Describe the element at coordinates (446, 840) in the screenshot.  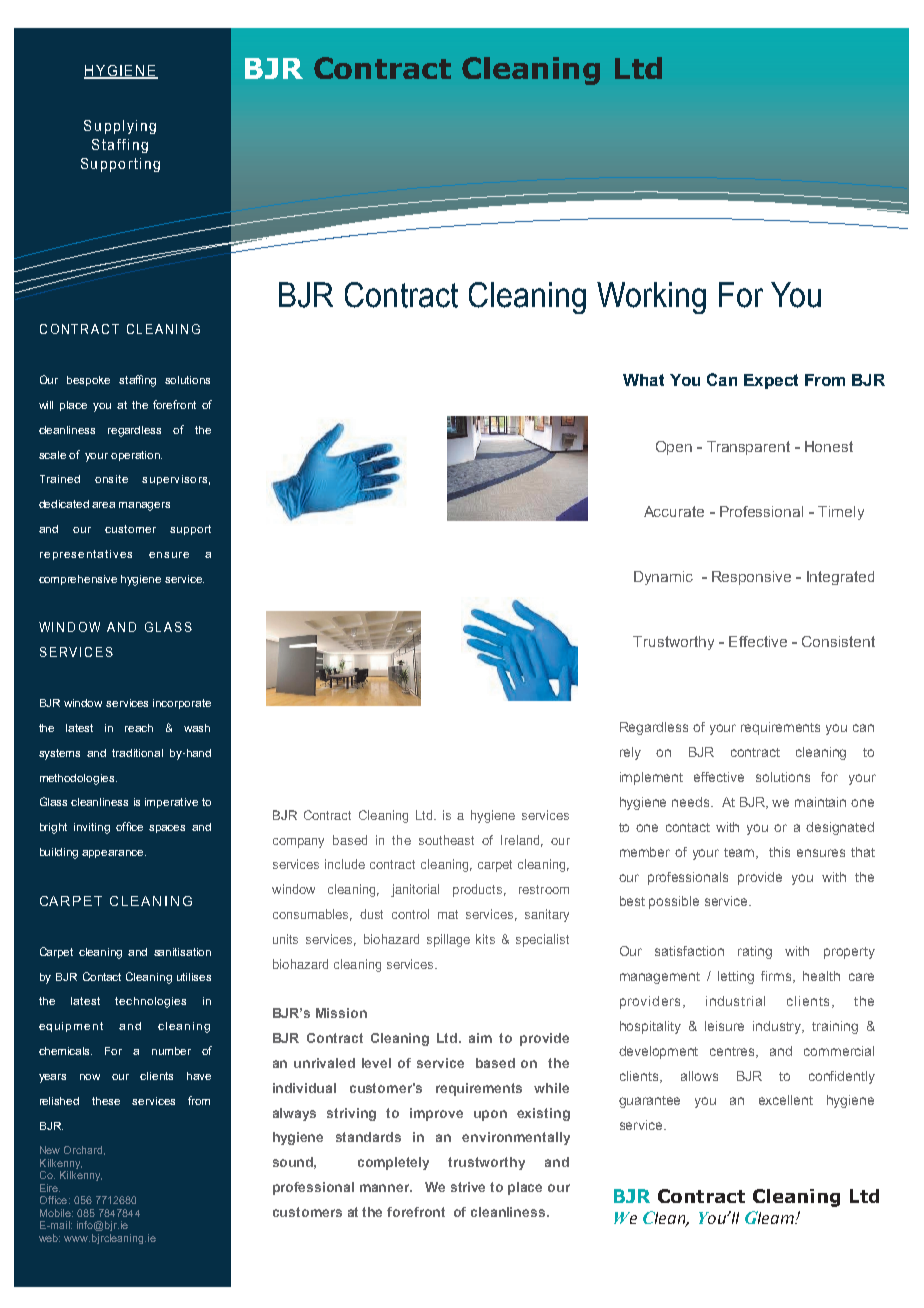
I see `southeast` at that location.
